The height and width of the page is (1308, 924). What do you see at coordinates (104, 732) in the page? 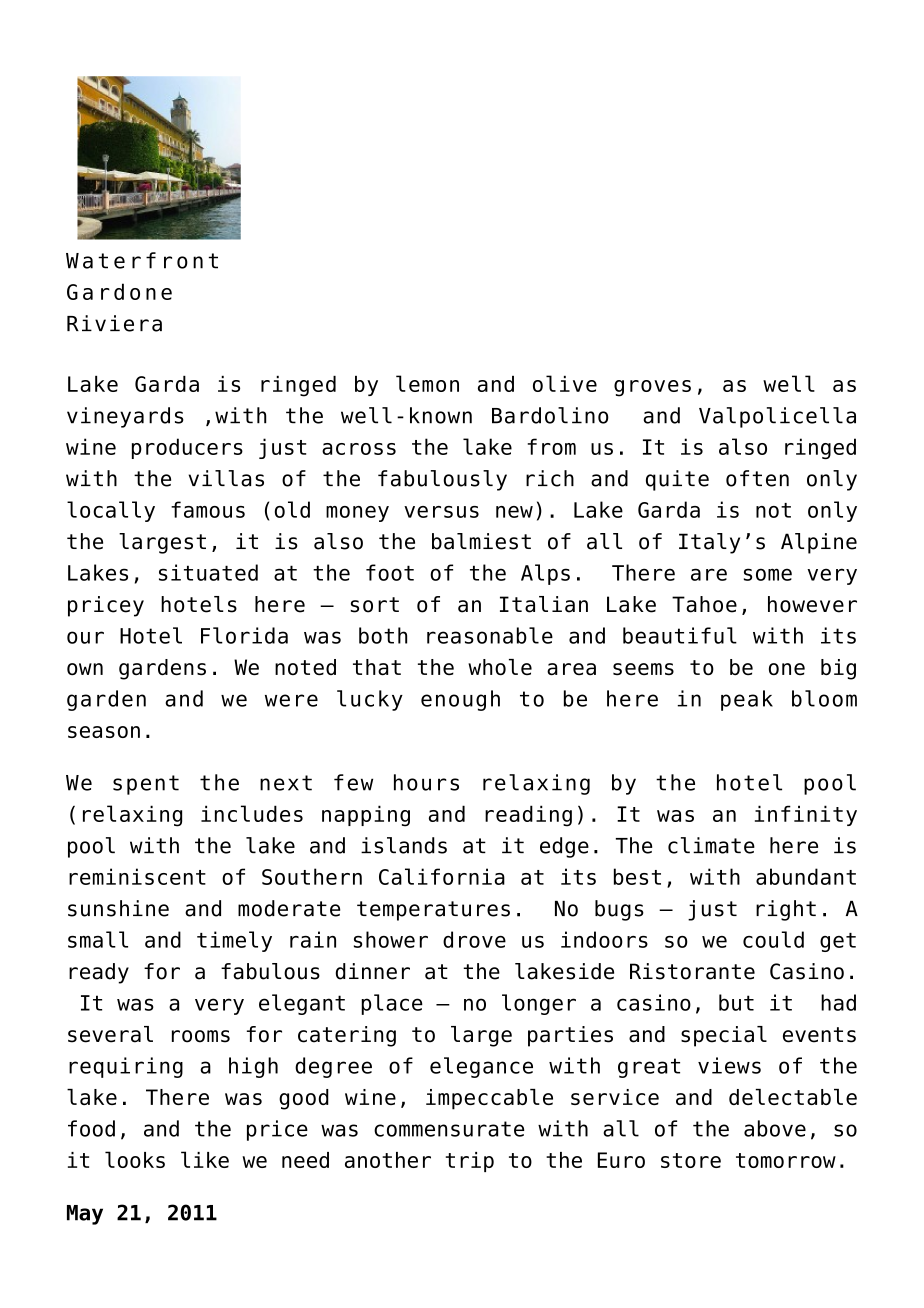
I see `season` at bounding box center [104, 732].
